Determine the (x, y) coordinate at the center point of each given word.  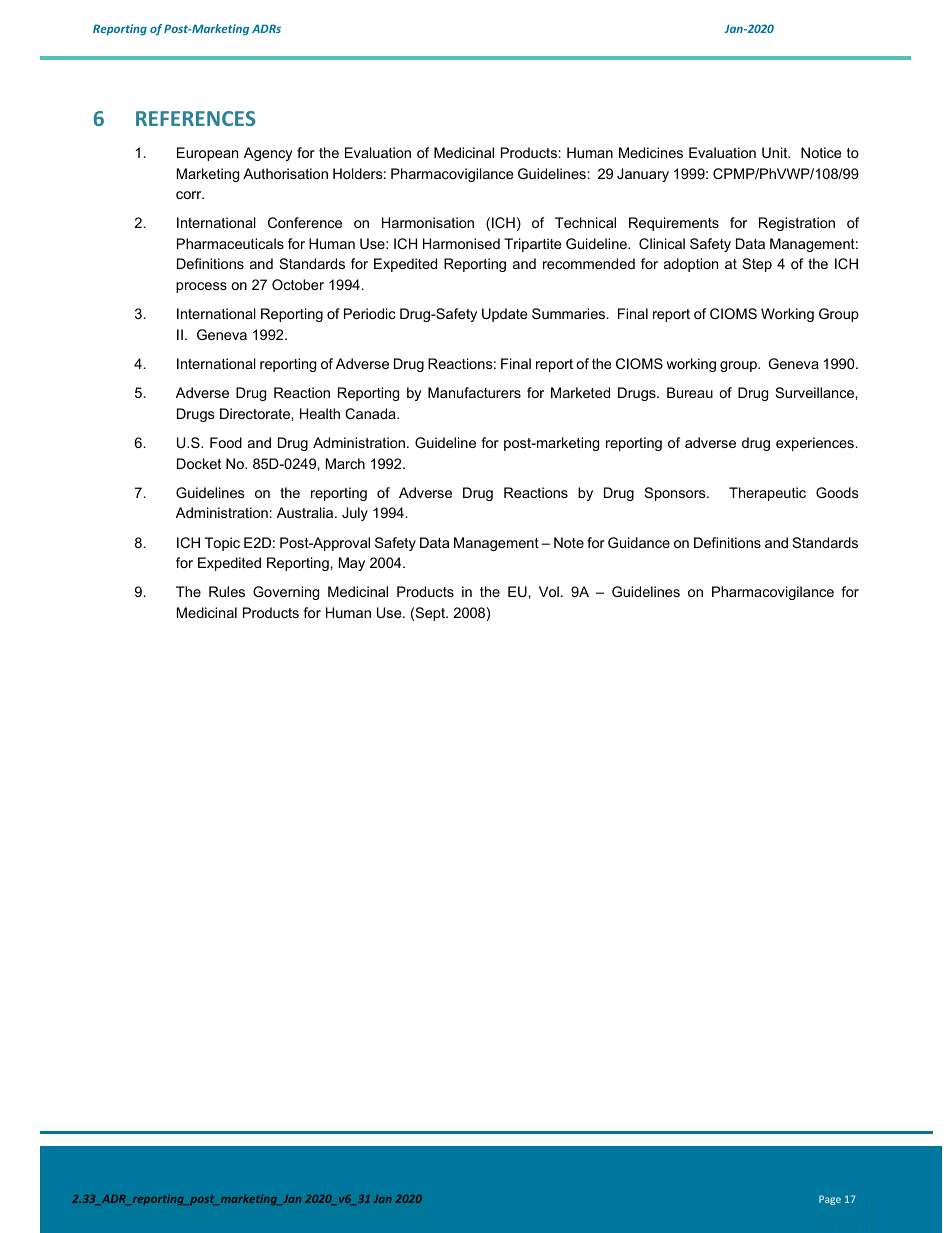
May (352, 564)
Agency (268, 154)
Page (830, 1200)
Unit (776, 152)
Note (569, 542)
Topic (222, 544)
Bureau (690, 392)
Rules (227, 591)
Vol (549, 591)
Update (504, 315)
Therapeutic (767, 494)
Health (320, 413)
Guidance (639, 542)
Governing (286, 593)
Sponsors (676, 494)
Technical (585, 222)
